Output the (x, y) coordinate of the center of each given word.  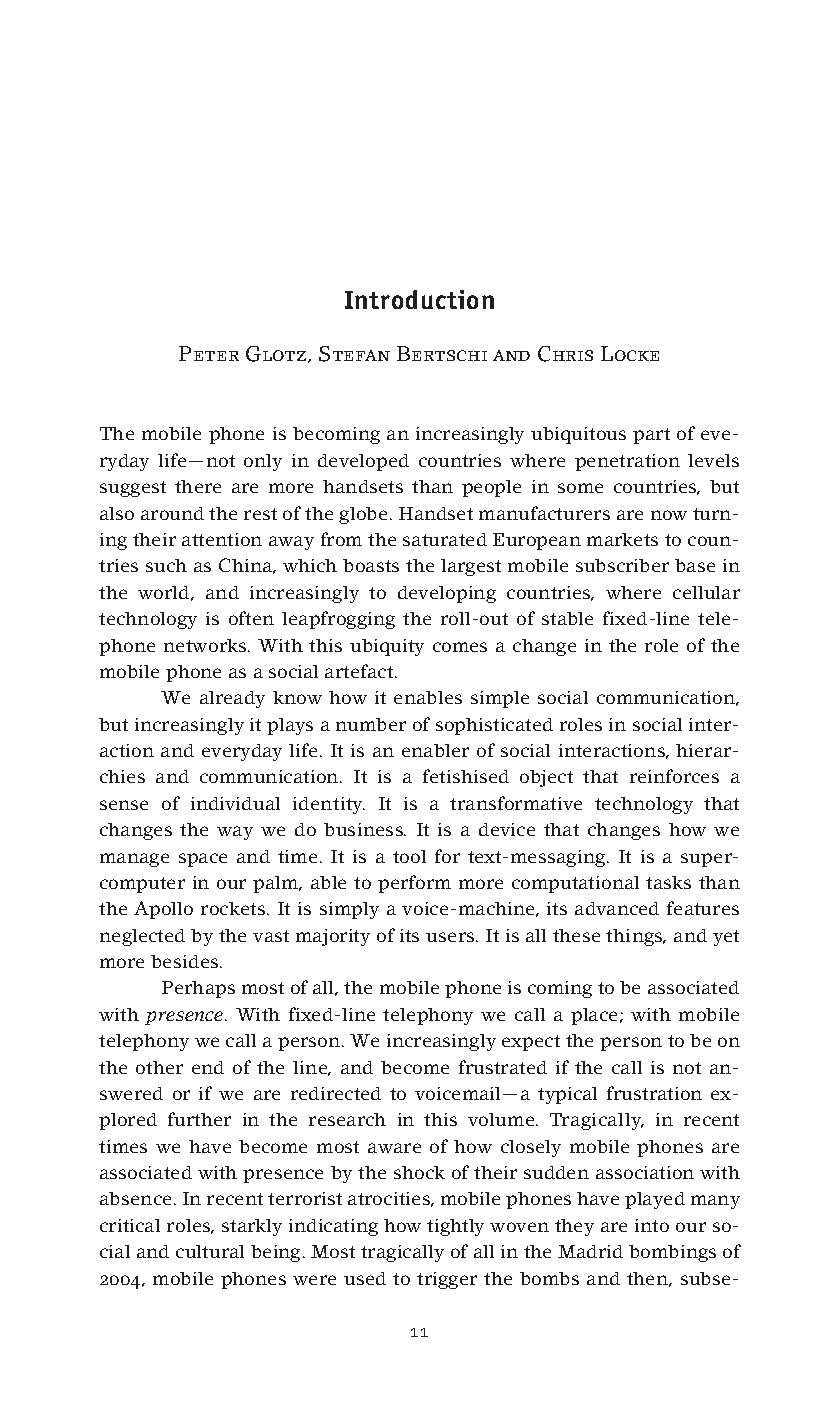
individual (235, 803)
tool (409, 856)
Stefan (354, 354)
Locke (630, 353)
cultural (210, 1251)
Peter (209, 353)
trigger (447, 1280)
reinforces (674, 776)
